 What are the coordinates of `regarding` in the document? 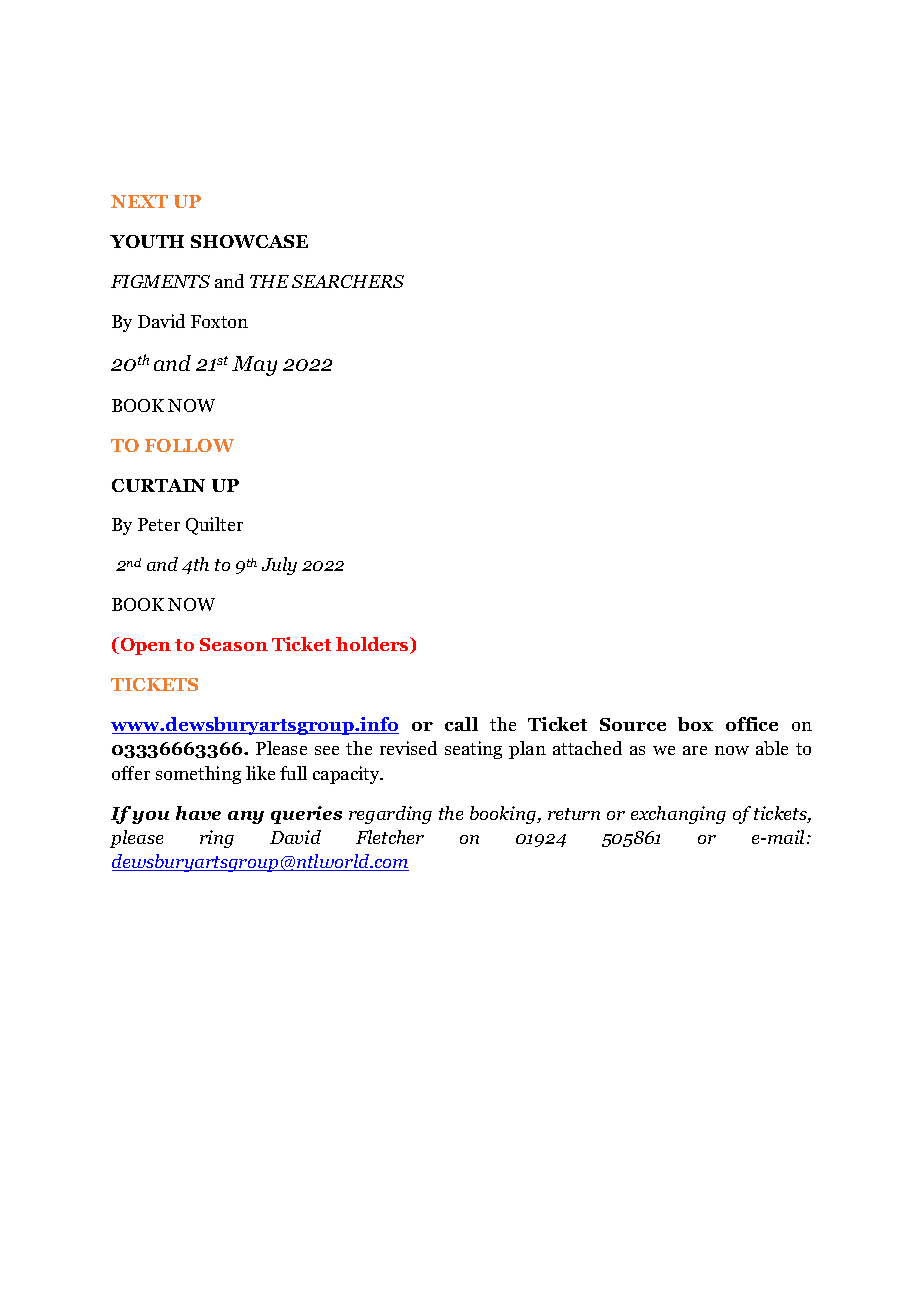 It's located at (390, 815).
